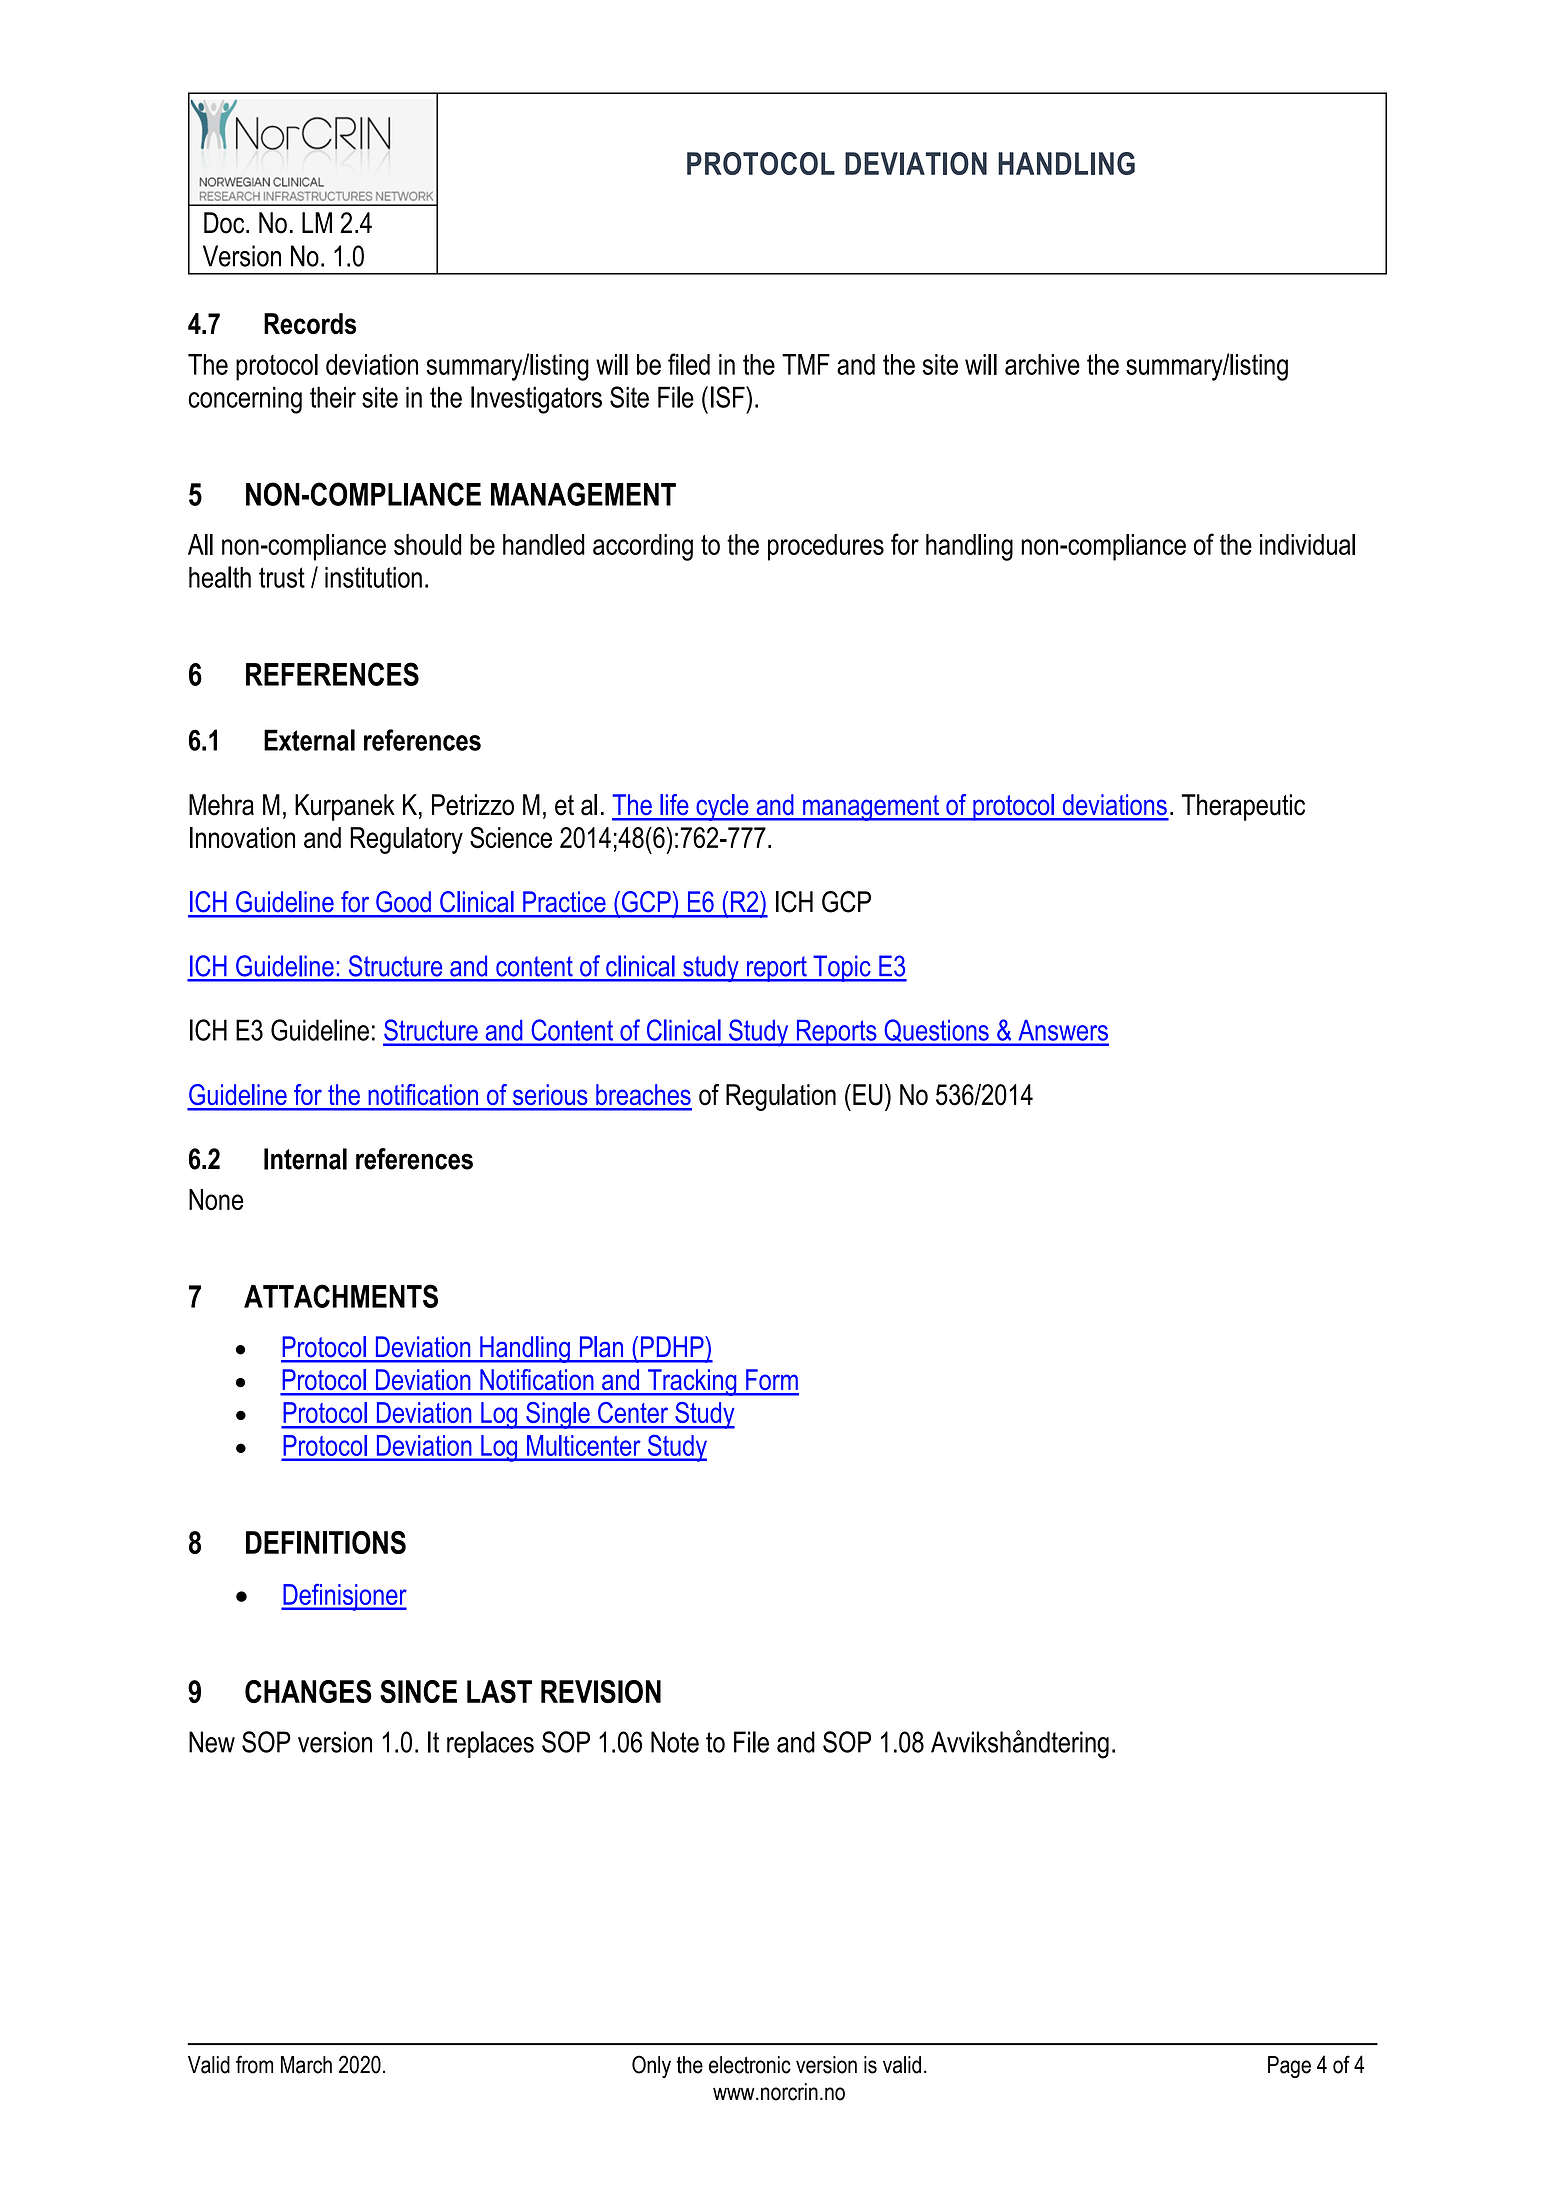 This image has height=2197, width=1553. What do you see at coordinates (781, 1097) in the image?
I see `Regulation` at bounding box center [781, 1097].
